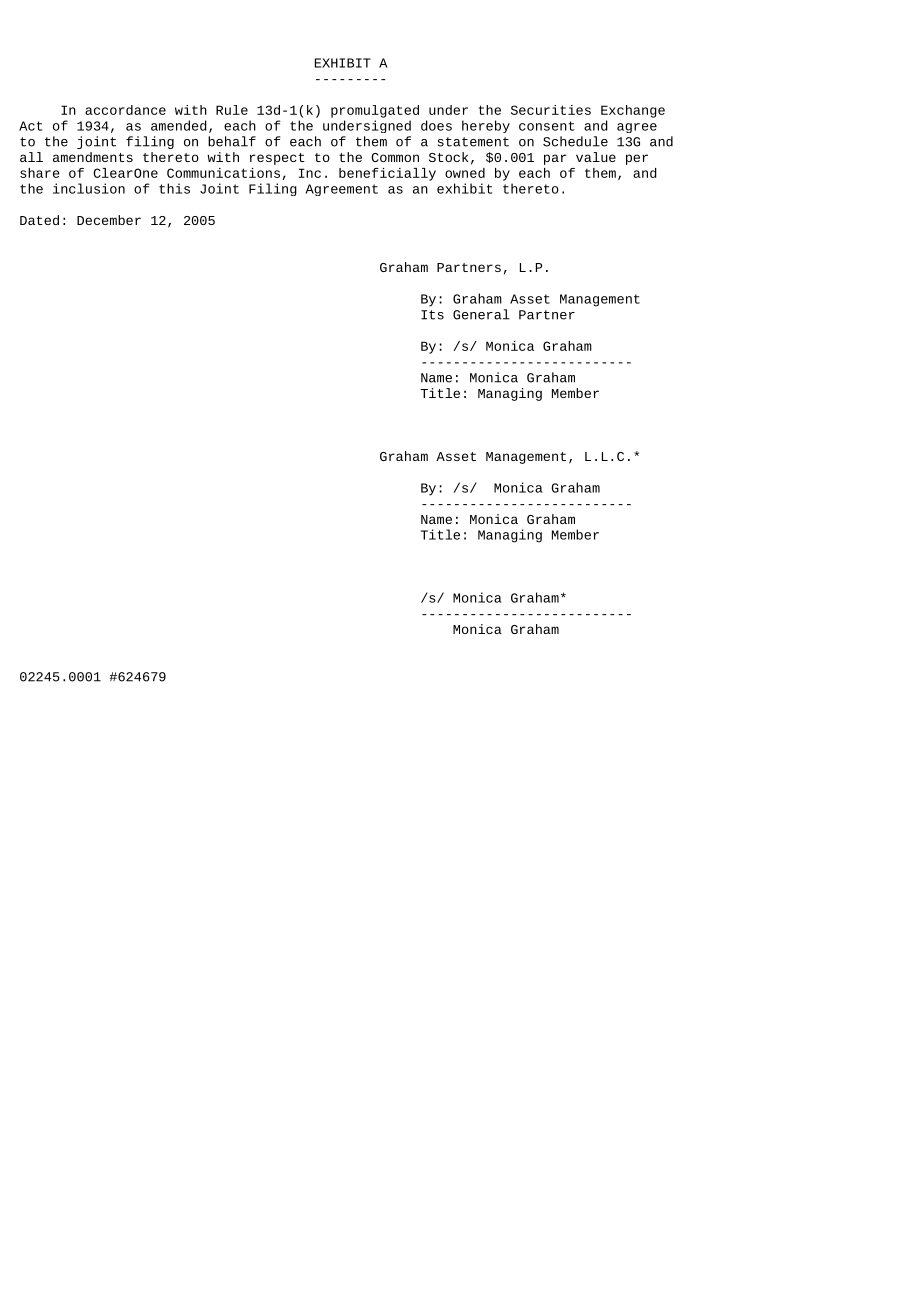 The width and height of the document is (924, 1308). What do you see at coordinates (109, 220) in the document?
I see `December` at bounding box center [109, 220].
